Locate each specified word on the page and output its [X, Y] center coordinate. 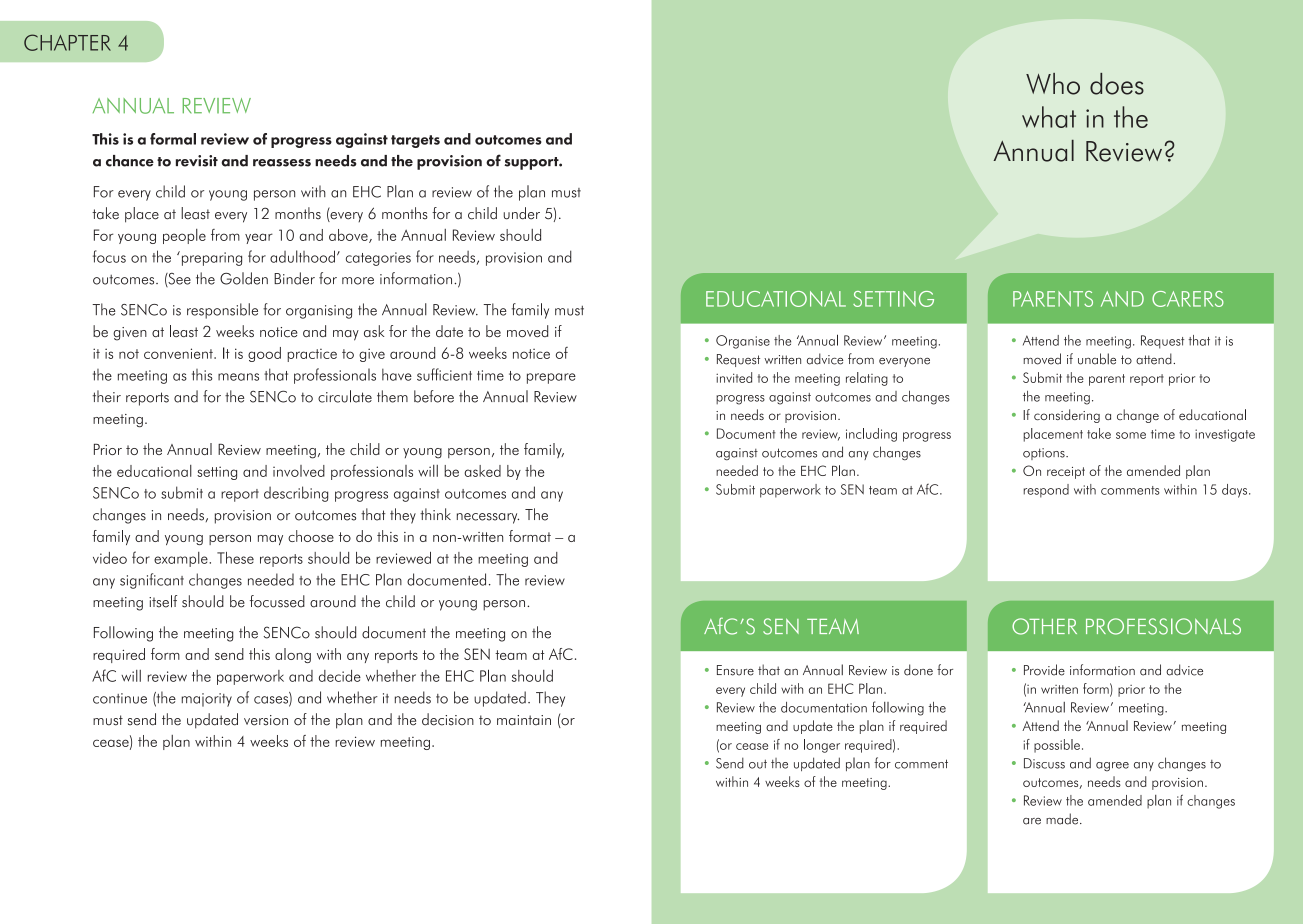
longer [822, 746]
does [1117, 84]
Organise [743, 342]
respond [1046, 491]
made [1063, 819]
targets [415, 141]
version [266, 720]
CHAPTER [67, 42]
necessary [488, 518]
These [235, 558]
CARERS [1188, 299]
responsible [222, 311]
